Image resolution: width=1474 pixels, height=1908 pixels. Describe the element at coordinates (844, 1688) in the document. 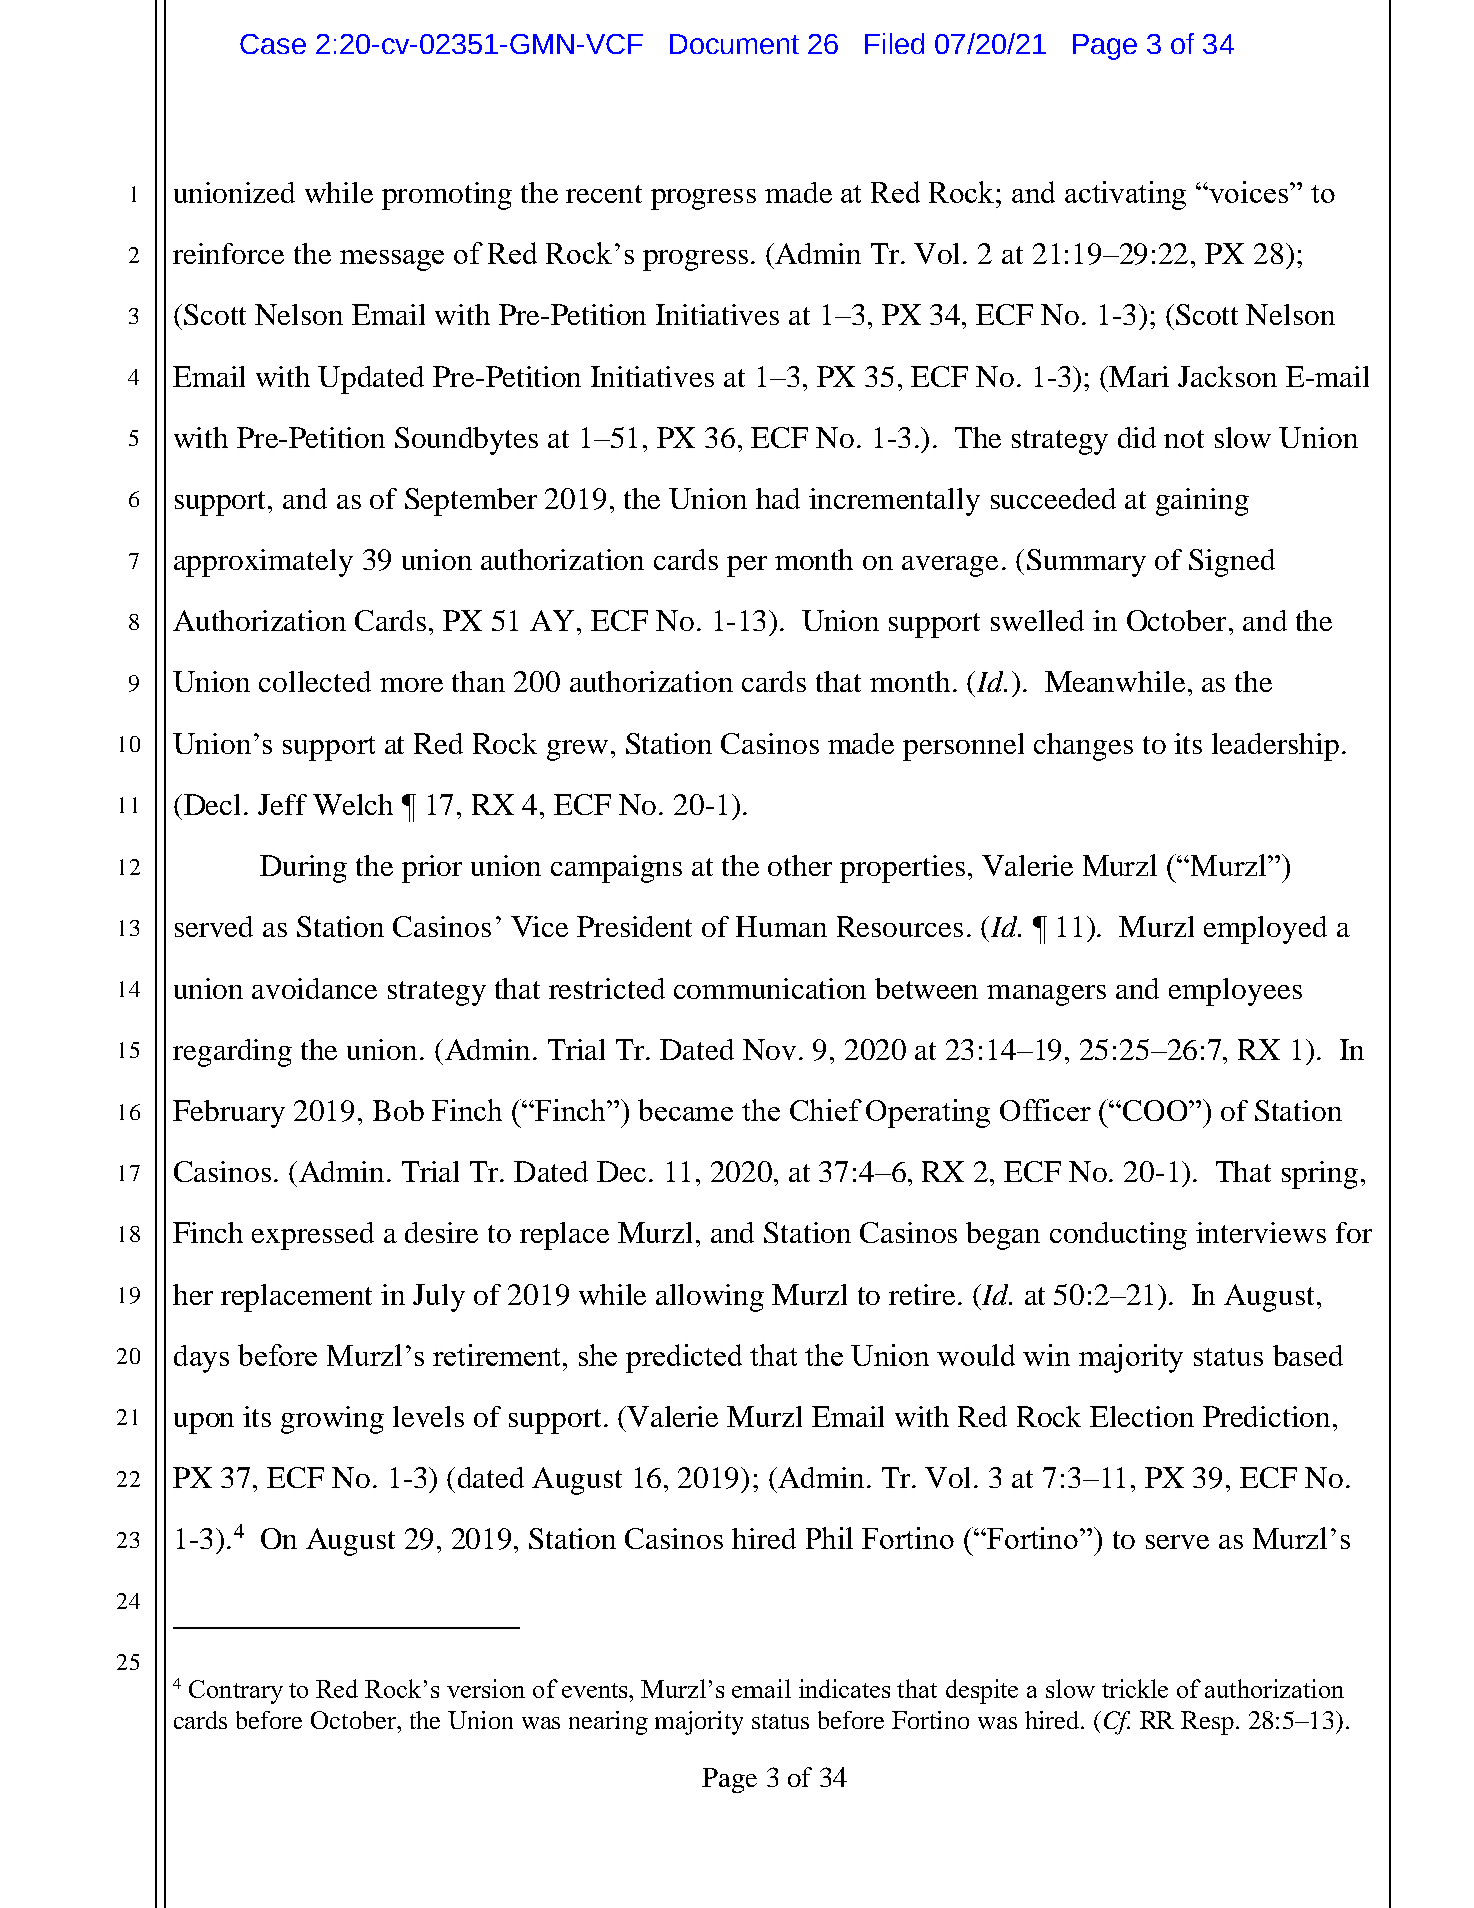

I see `indicates` at that location.
